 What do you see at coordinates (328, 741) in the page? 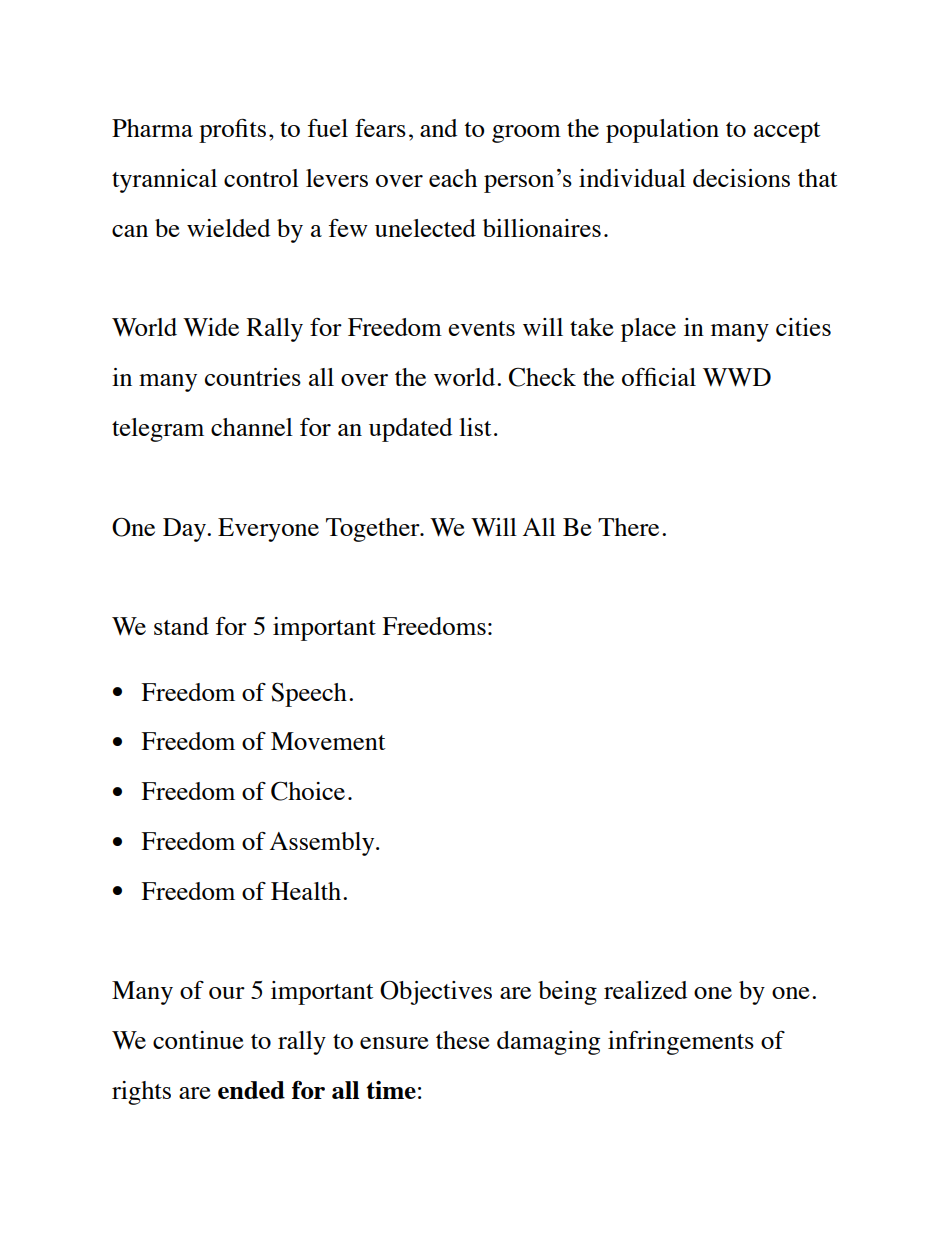
I see `Movement` at bounding box center [328, 741].
